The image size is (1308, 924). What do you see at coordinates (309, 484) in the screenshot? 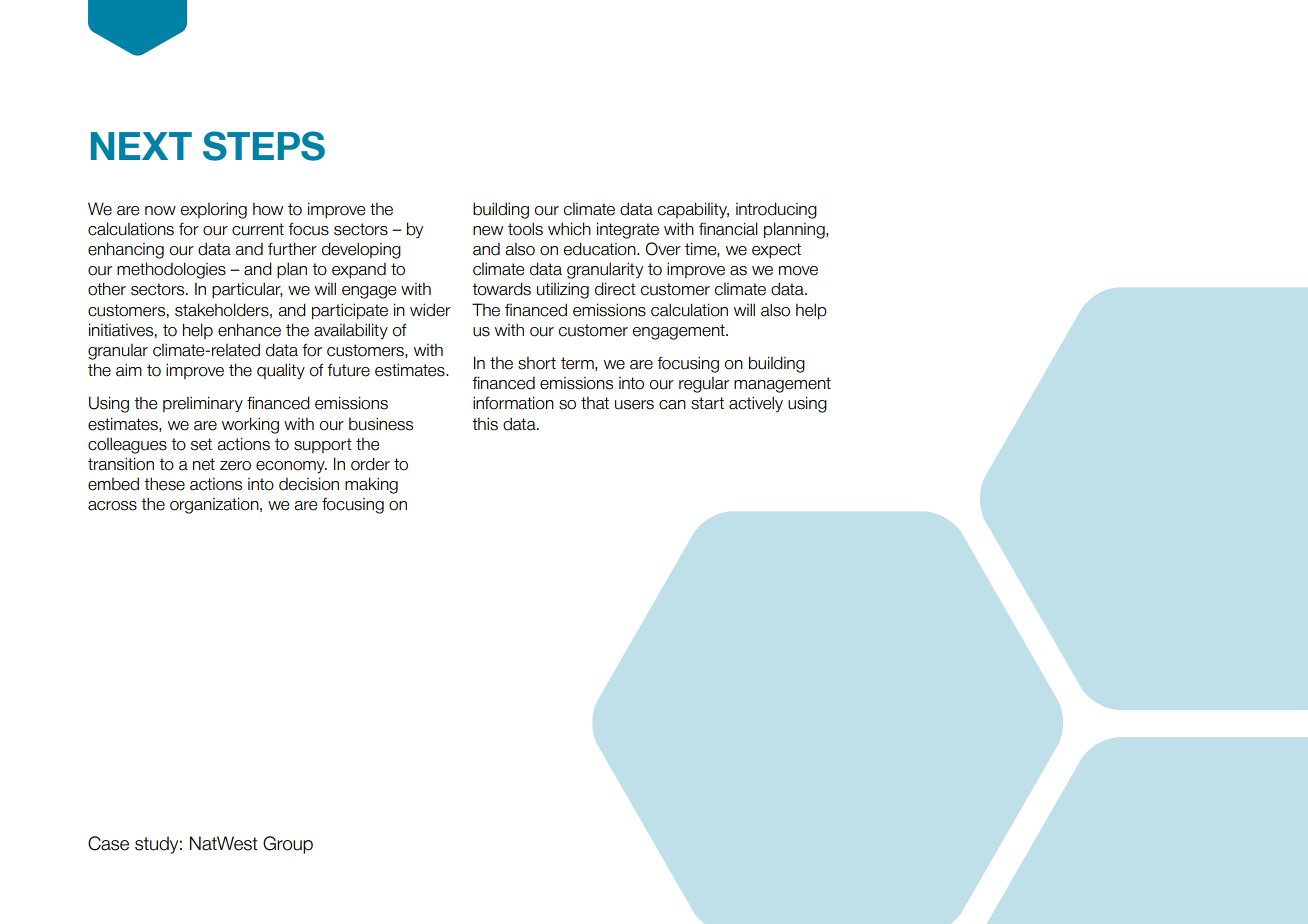
I see `decision` at bounding box center [309, 484].
